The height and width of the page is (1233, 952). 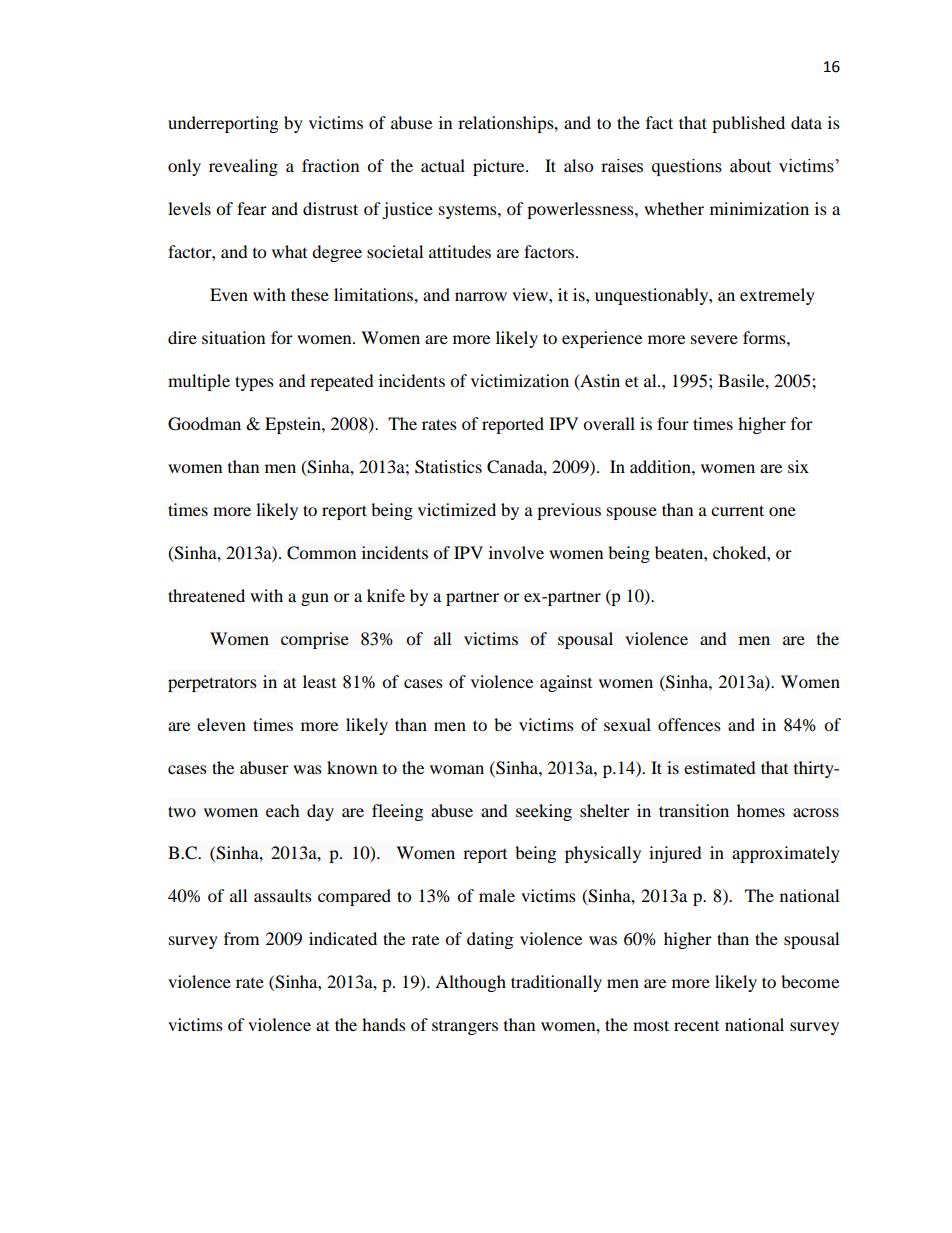 What do you see at coordinates (696, 1026) in the page?
I see `recent` at bounding box center [696, 1026].
